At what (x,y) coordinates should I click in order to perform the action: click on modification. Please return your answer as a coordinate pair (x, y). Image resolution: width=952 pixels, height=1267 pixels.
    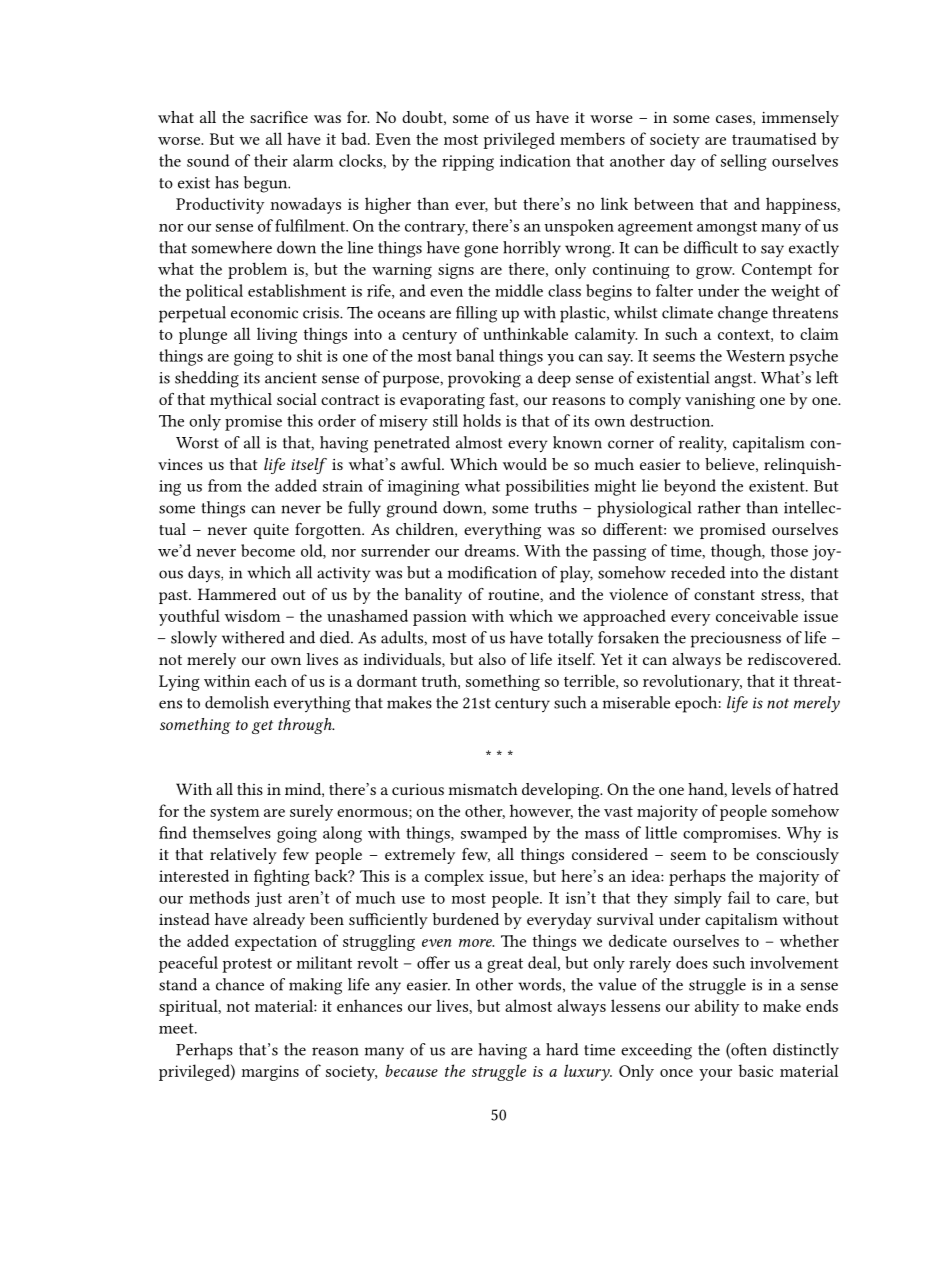
    Looking at the image, I should click on (492, 572).
